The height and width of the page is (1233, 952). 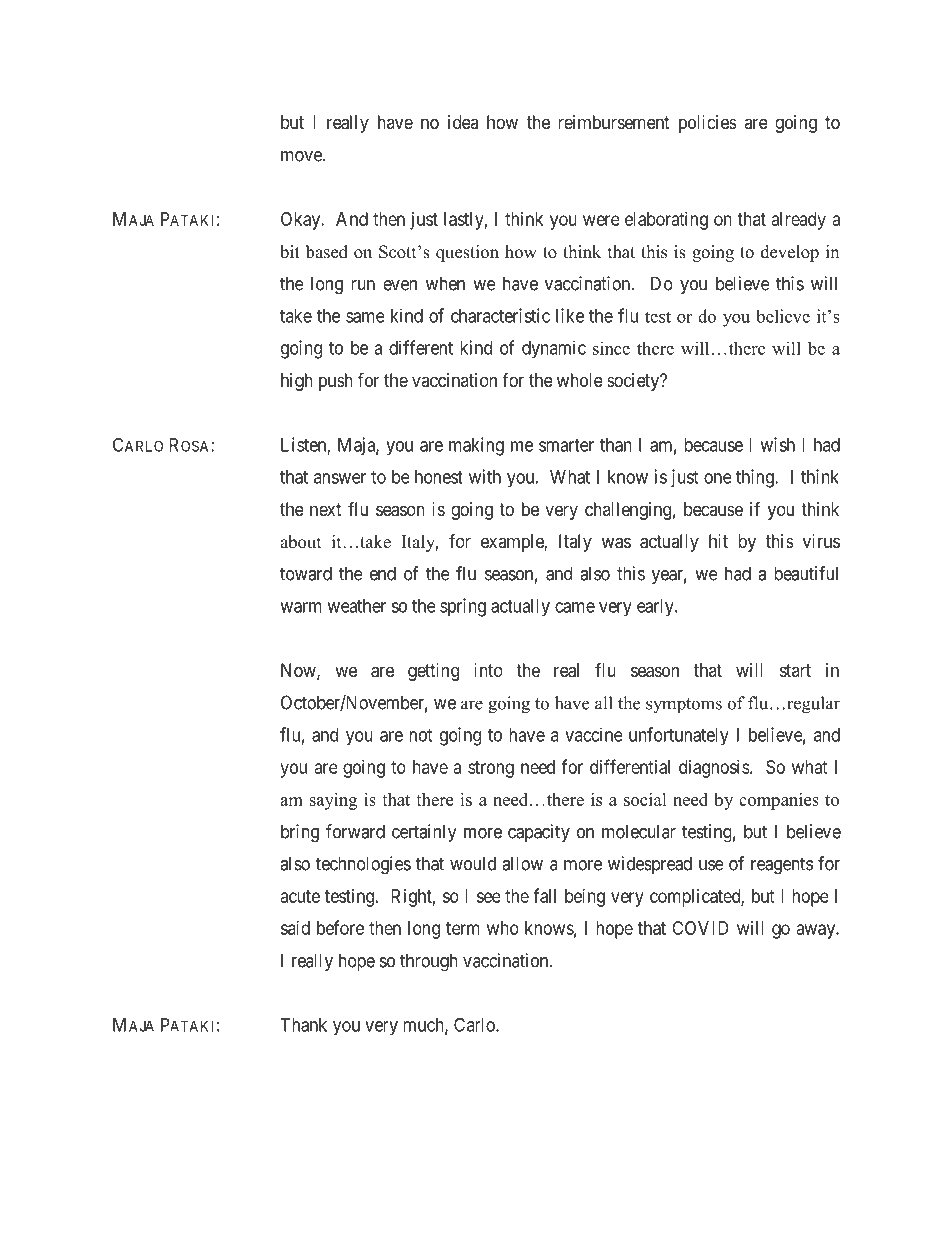 I want to click on wish, so click(x=777, y=444).
